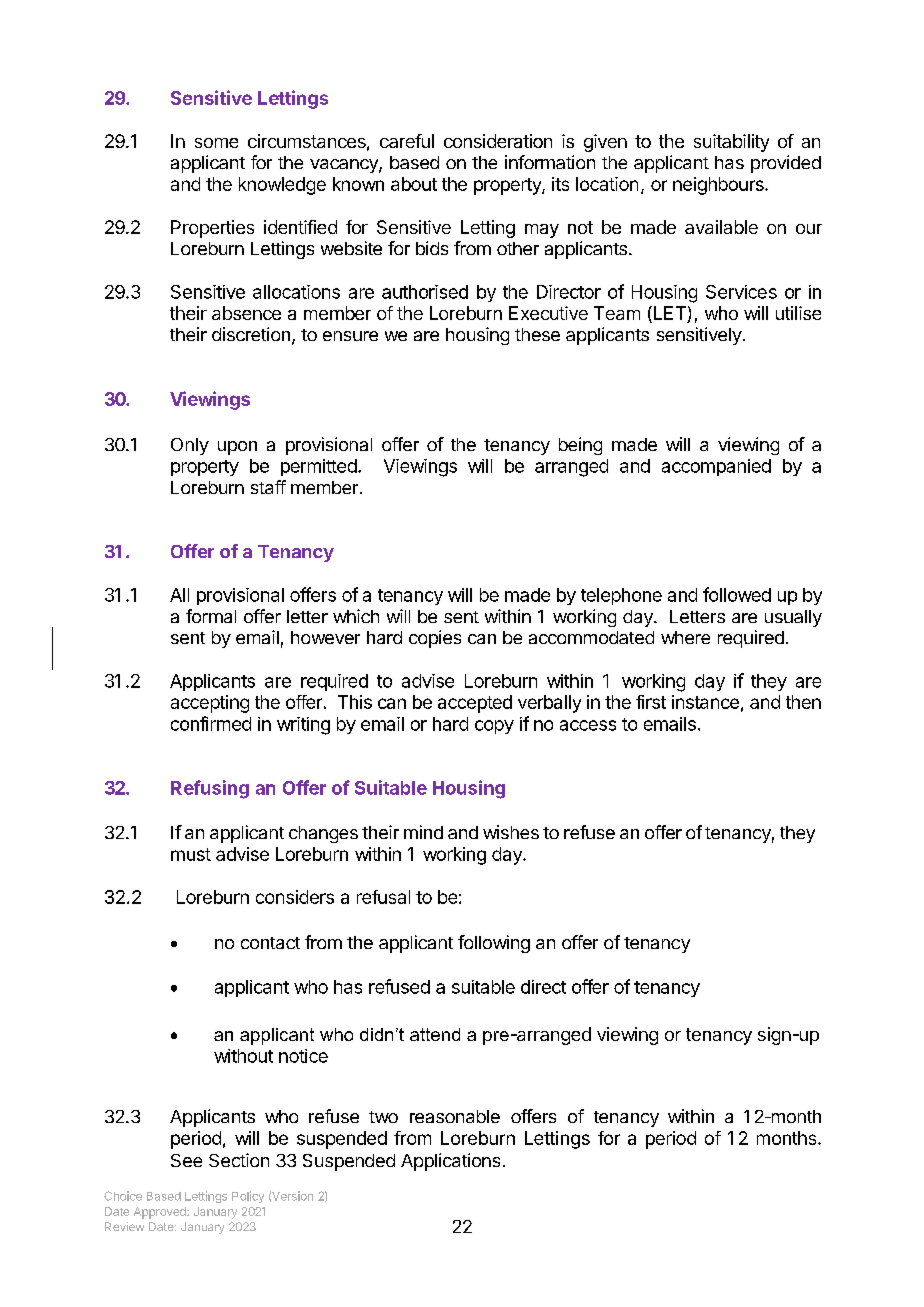 This document has width=924, height=1307. Describe the element at coordinates (719, 186) in the document. I see `neighbours` at that location.
